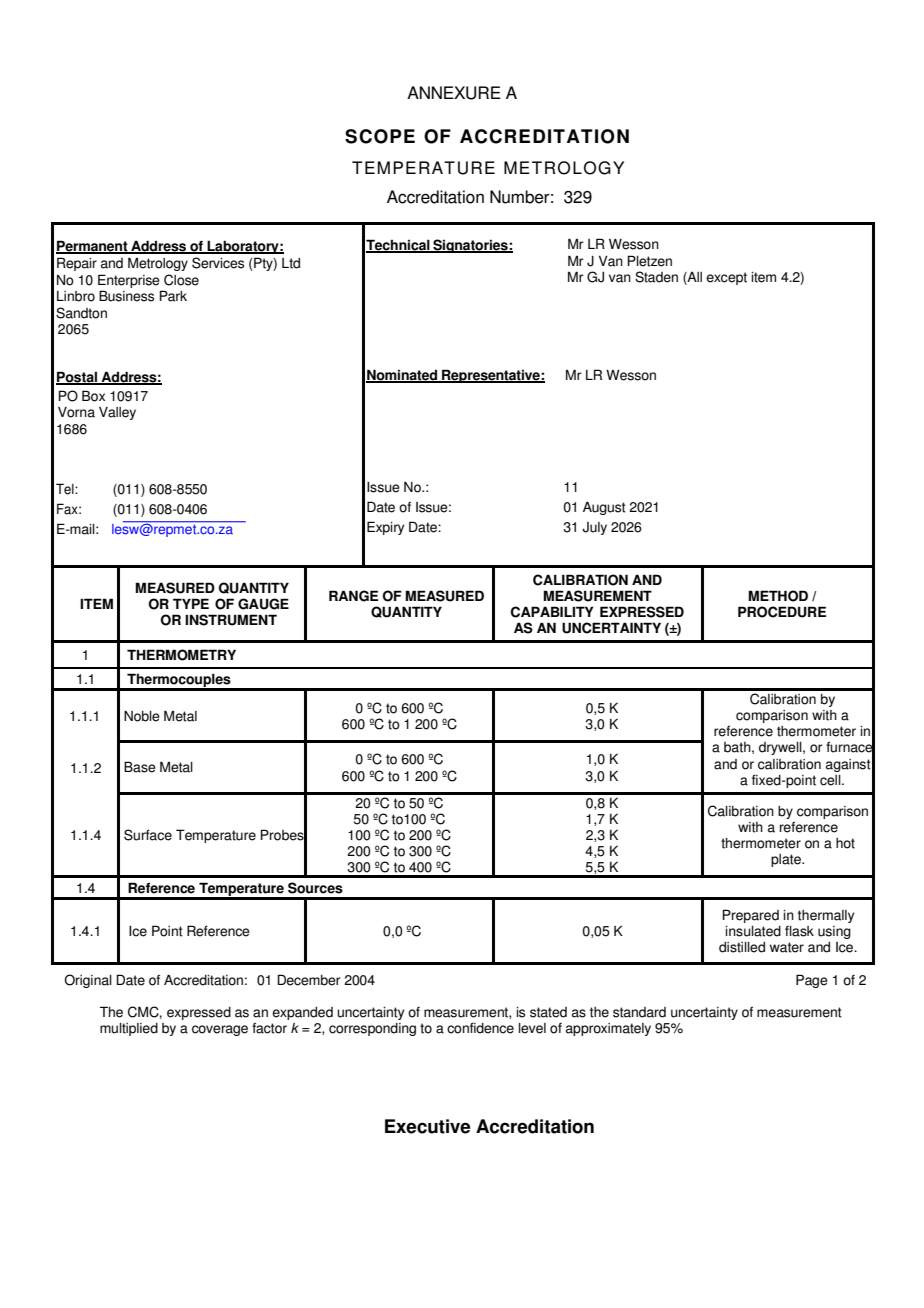  Describe the element at coordinates (93, 246) in the image. I see `Permanent` at that location.
